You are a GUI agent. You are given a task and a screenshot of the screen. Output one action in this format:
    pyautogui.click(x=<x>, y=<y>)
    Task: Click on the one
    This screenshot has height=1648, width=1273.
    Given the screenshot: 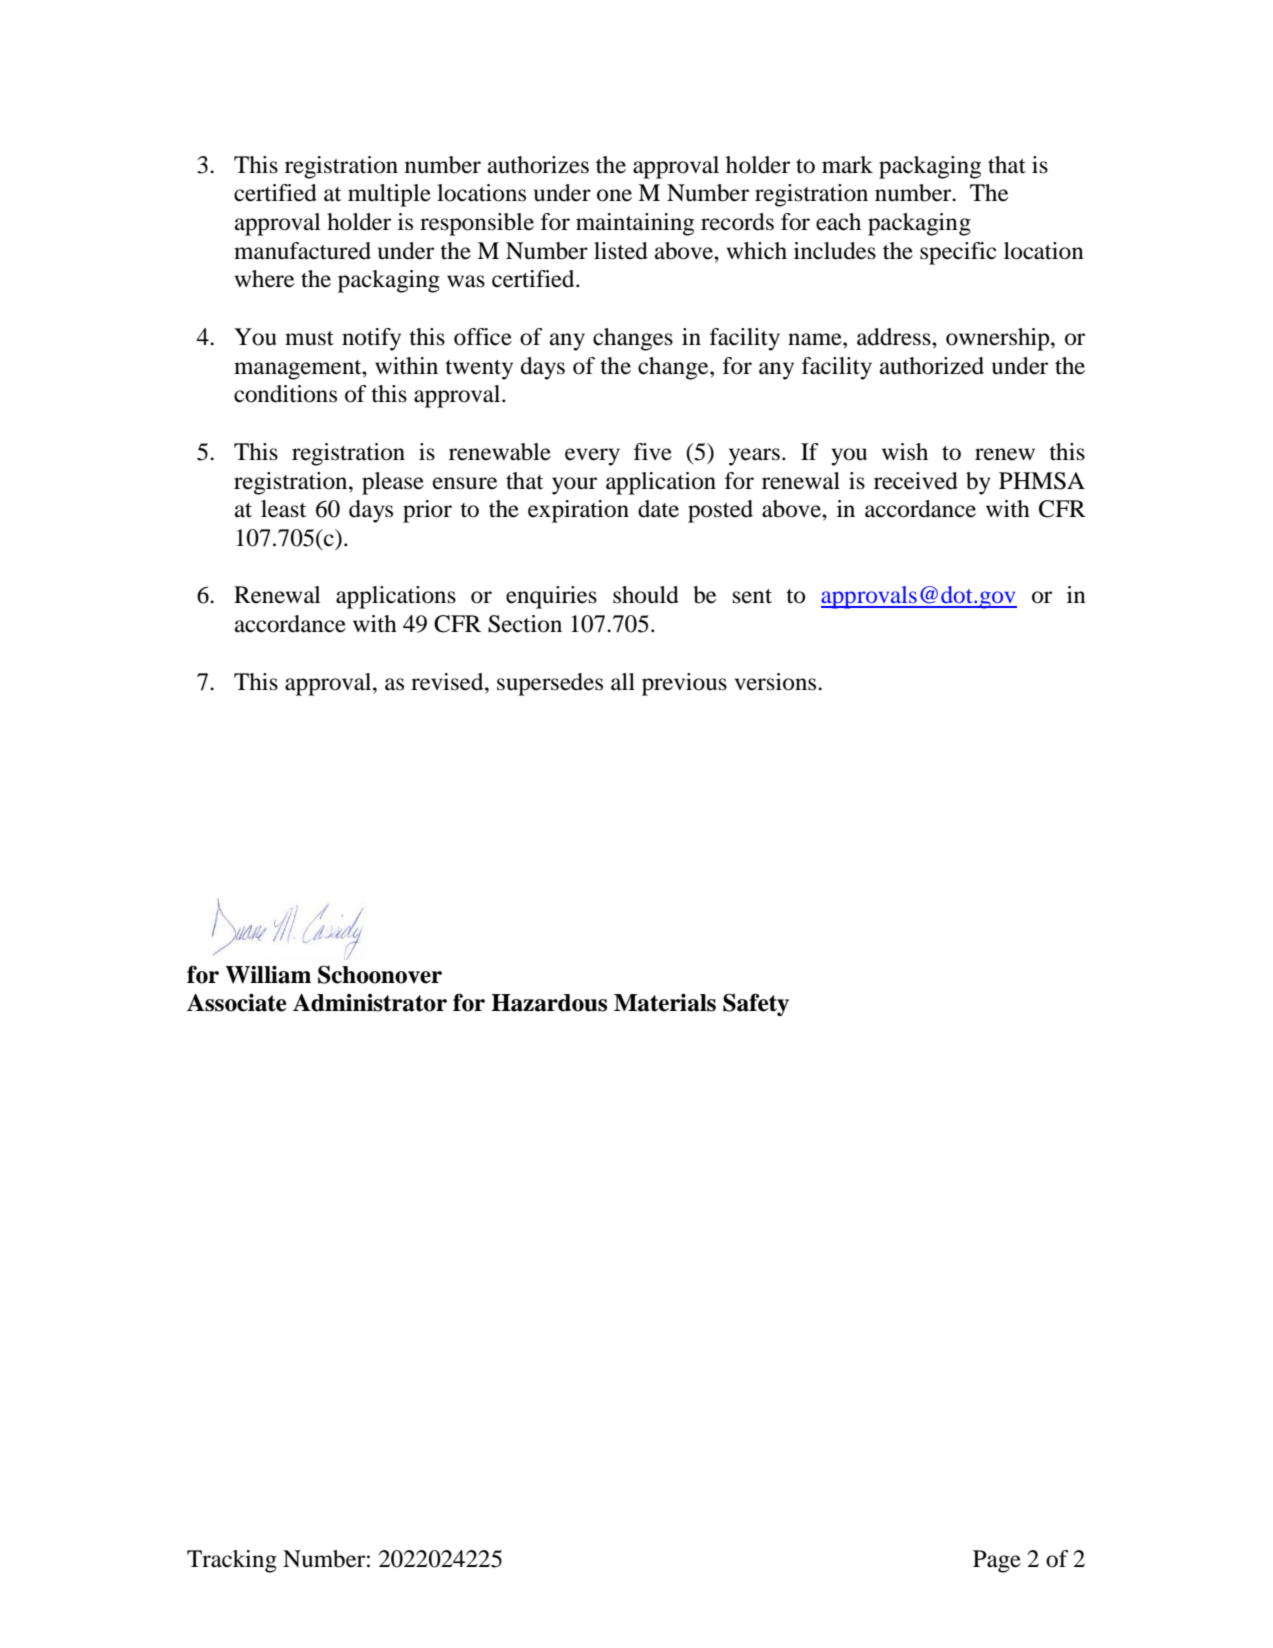 What is the action you would take?
    pyautogui.click(x=614, y=195)
